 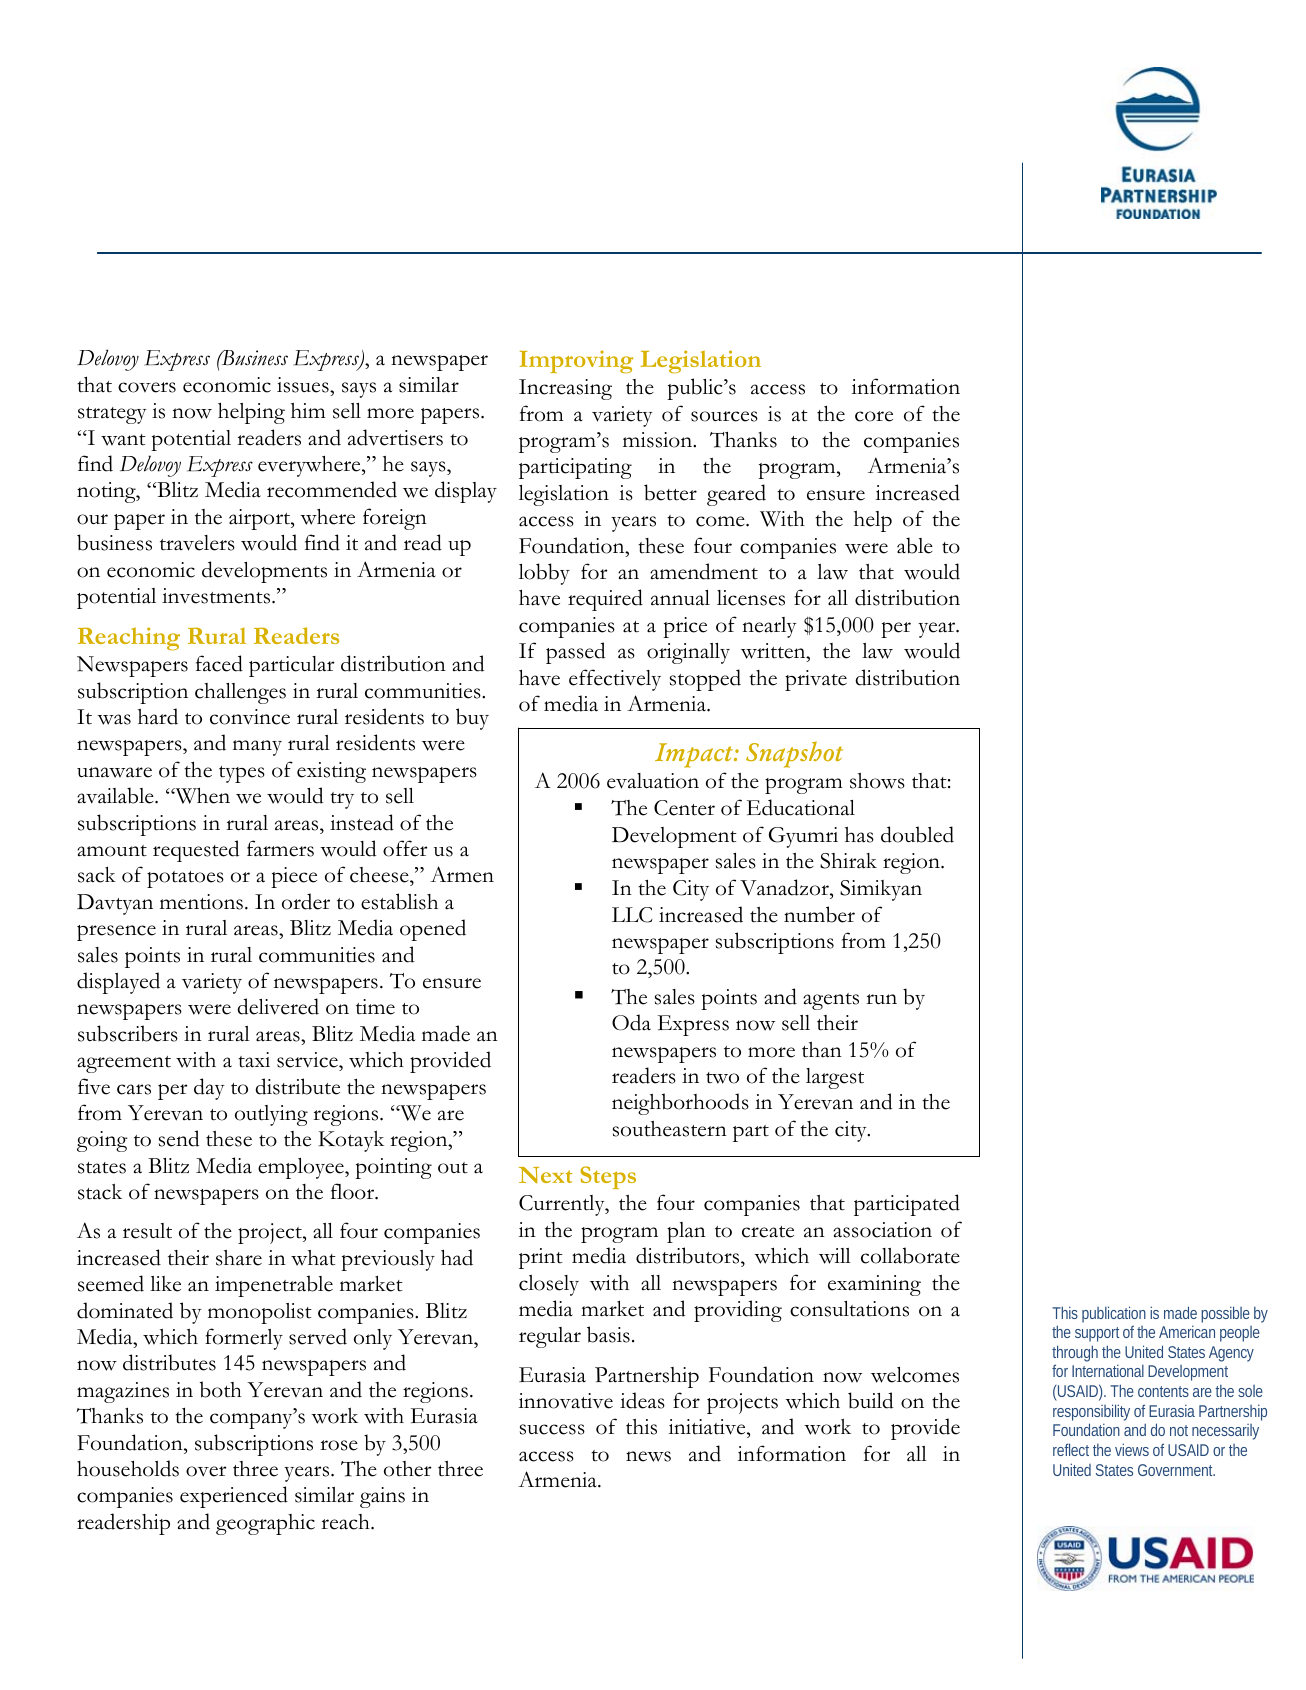 What do you see at coordinates (724, 416) in the screenshot?
I see `sources` at bounding box center [724, 416].
